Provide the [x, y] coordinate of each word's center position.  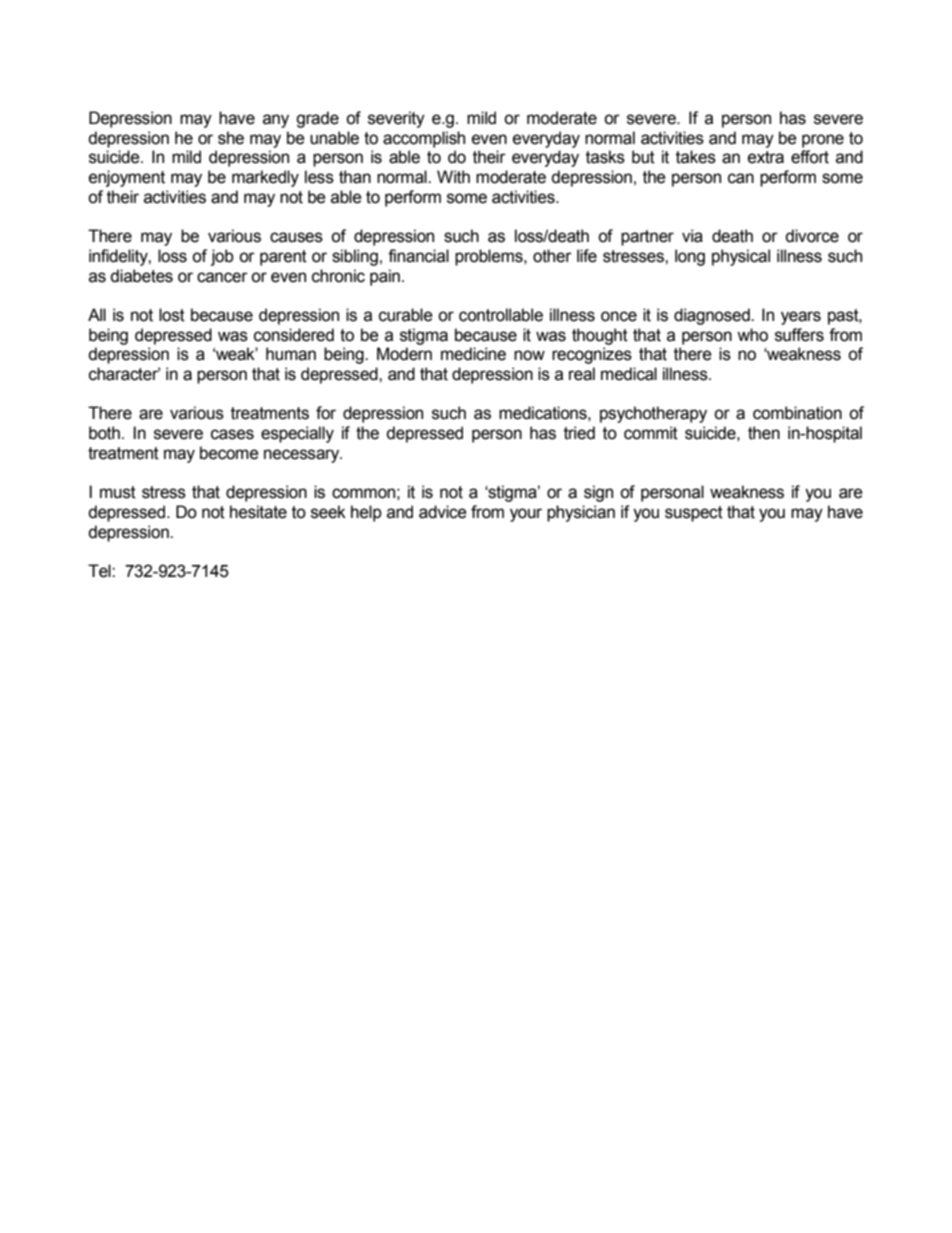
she [231, 138]
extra [766, 157]
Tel [100, 571]
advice [443, 512]
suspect [694, 514]
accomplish [424, 139]
